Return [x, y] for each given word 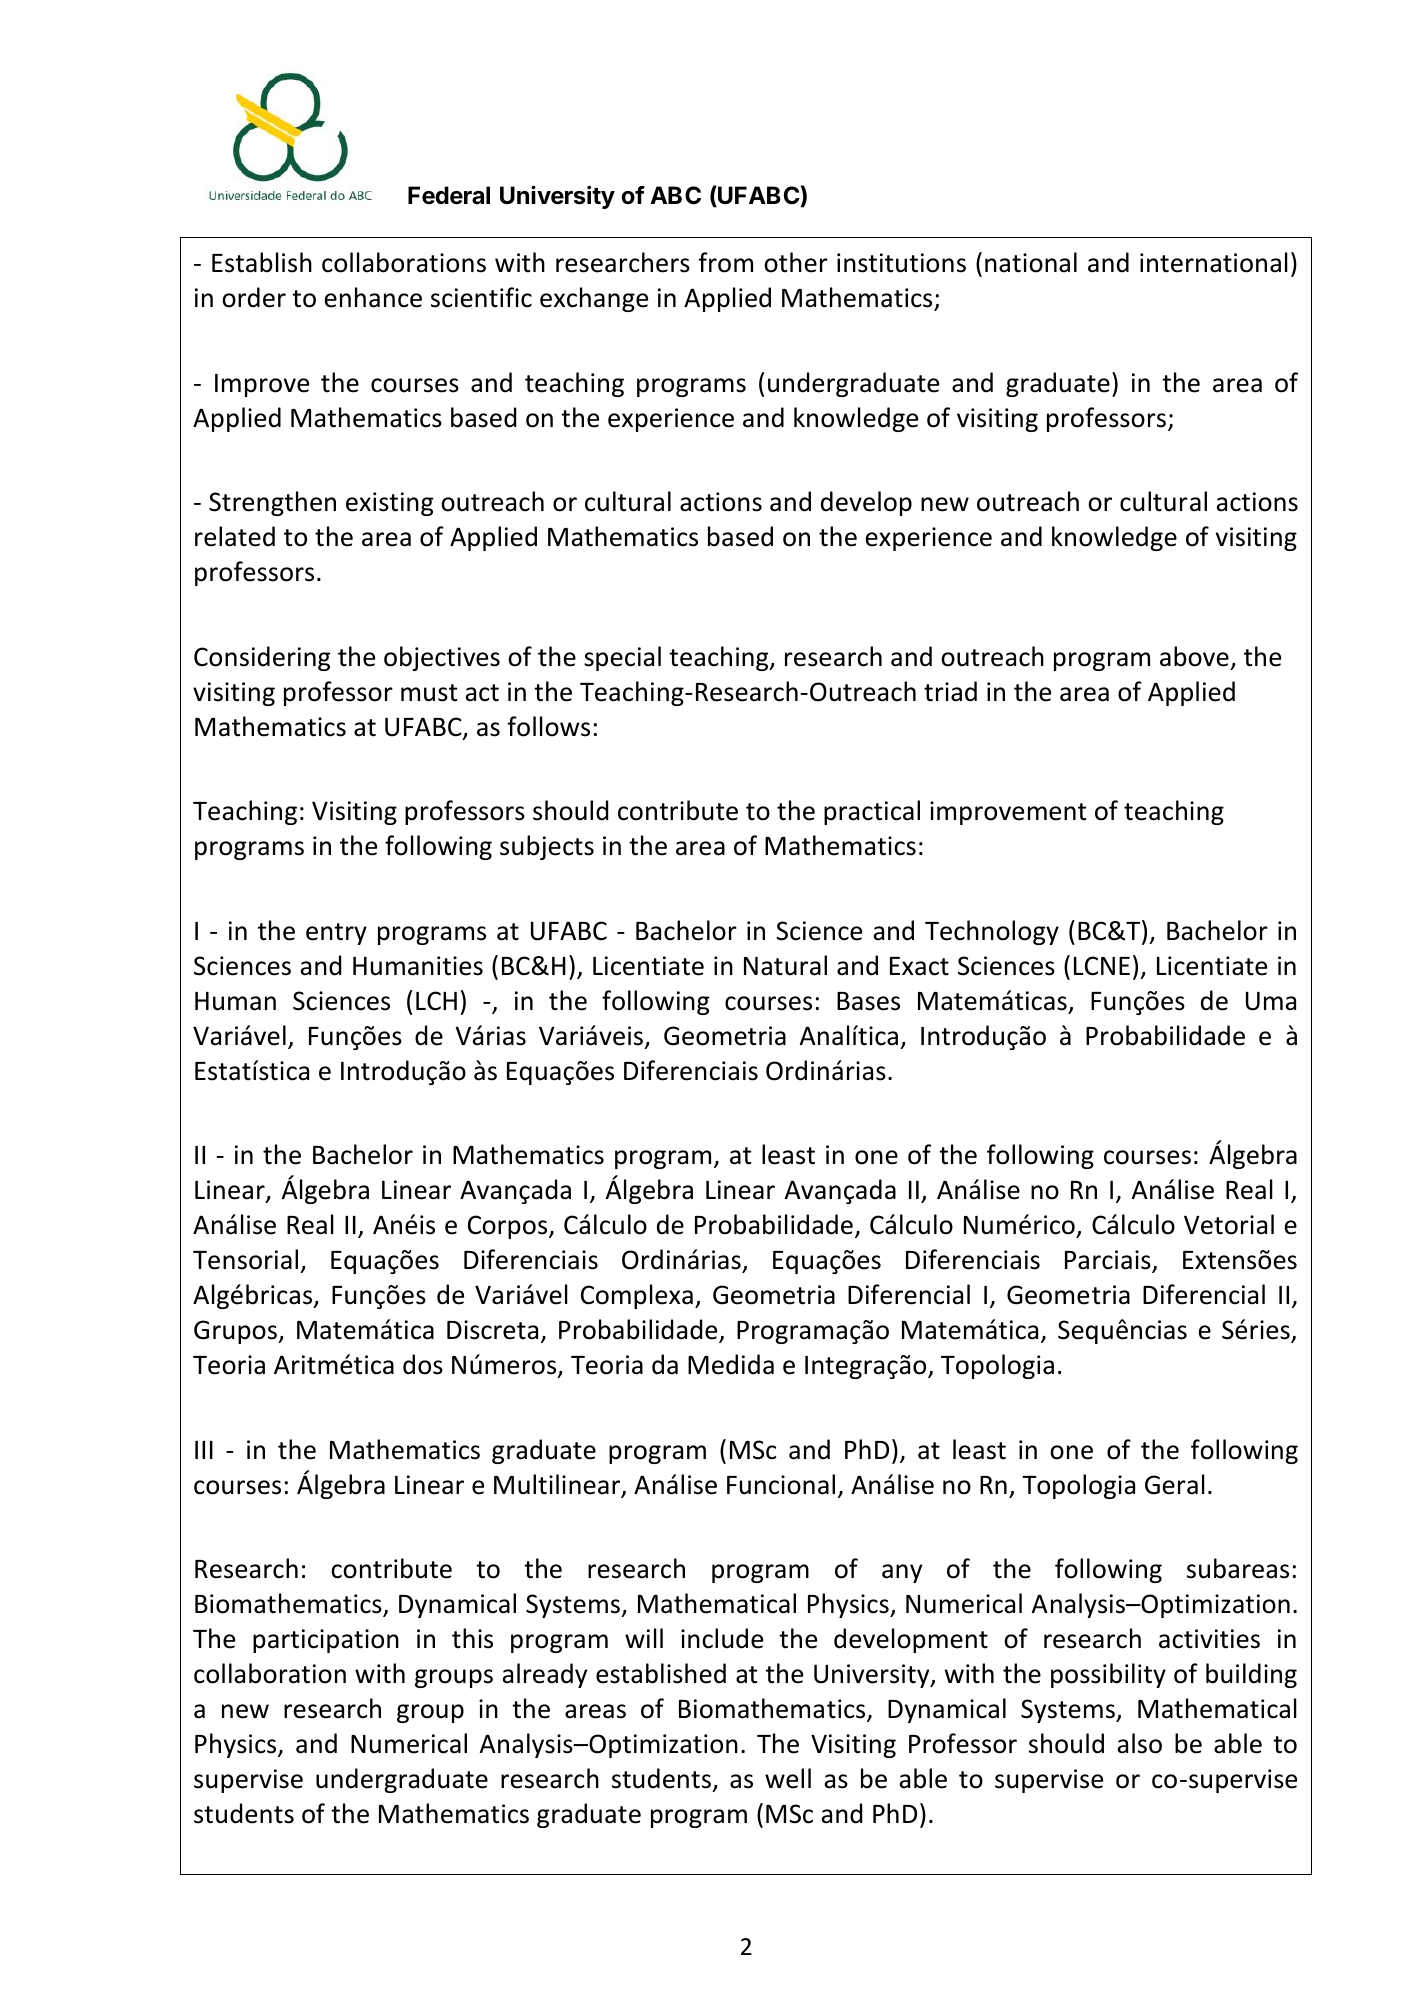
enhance [373, 297]
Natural [785, 965]
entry [336, 934]
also [1139, 1743]
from [725, 262]
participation [326, 1641]
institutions [901, 263]
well [788, 1778]
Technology [992, 932]
